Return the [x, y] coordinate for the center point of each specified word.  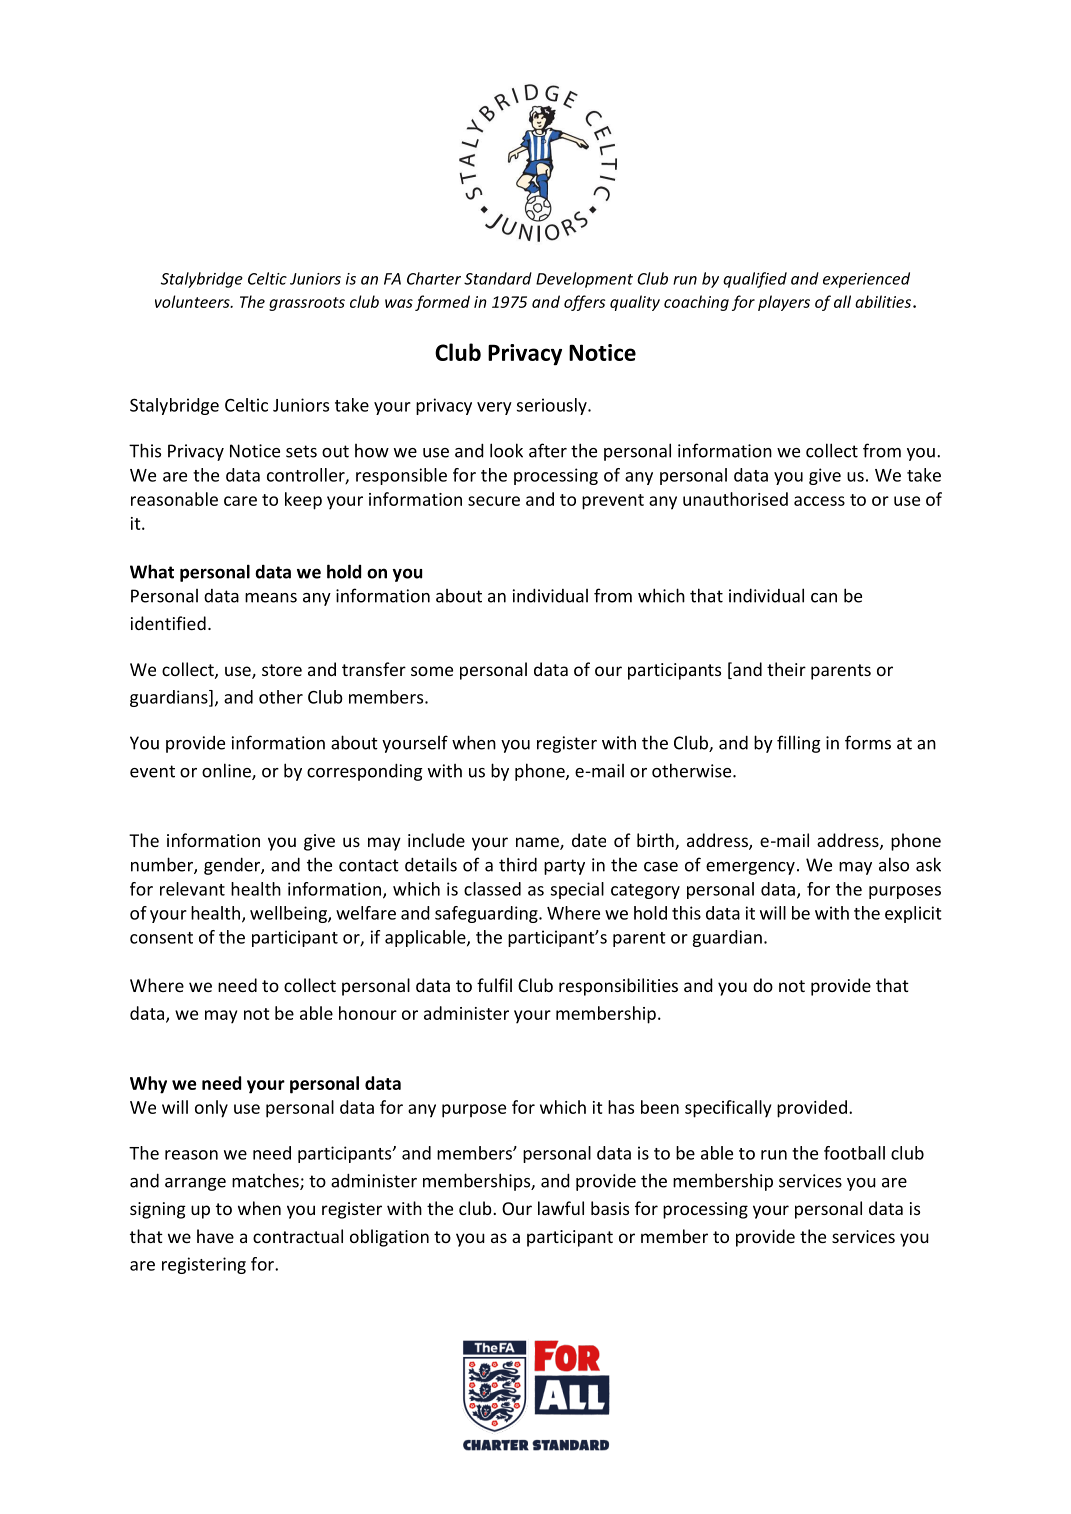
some [432, 671]
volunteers [193, 301]
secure [494, 501]
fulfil [494, 985]
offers [584, 303]
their [786, 669]
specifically [728, 1109]
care [240, 501]
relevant [192, 889]
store [282, 670]
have [215, 1236]
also [894, 864]
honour [368, 1013]
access [819, 501]
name [538, 843]
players [784, 303]
